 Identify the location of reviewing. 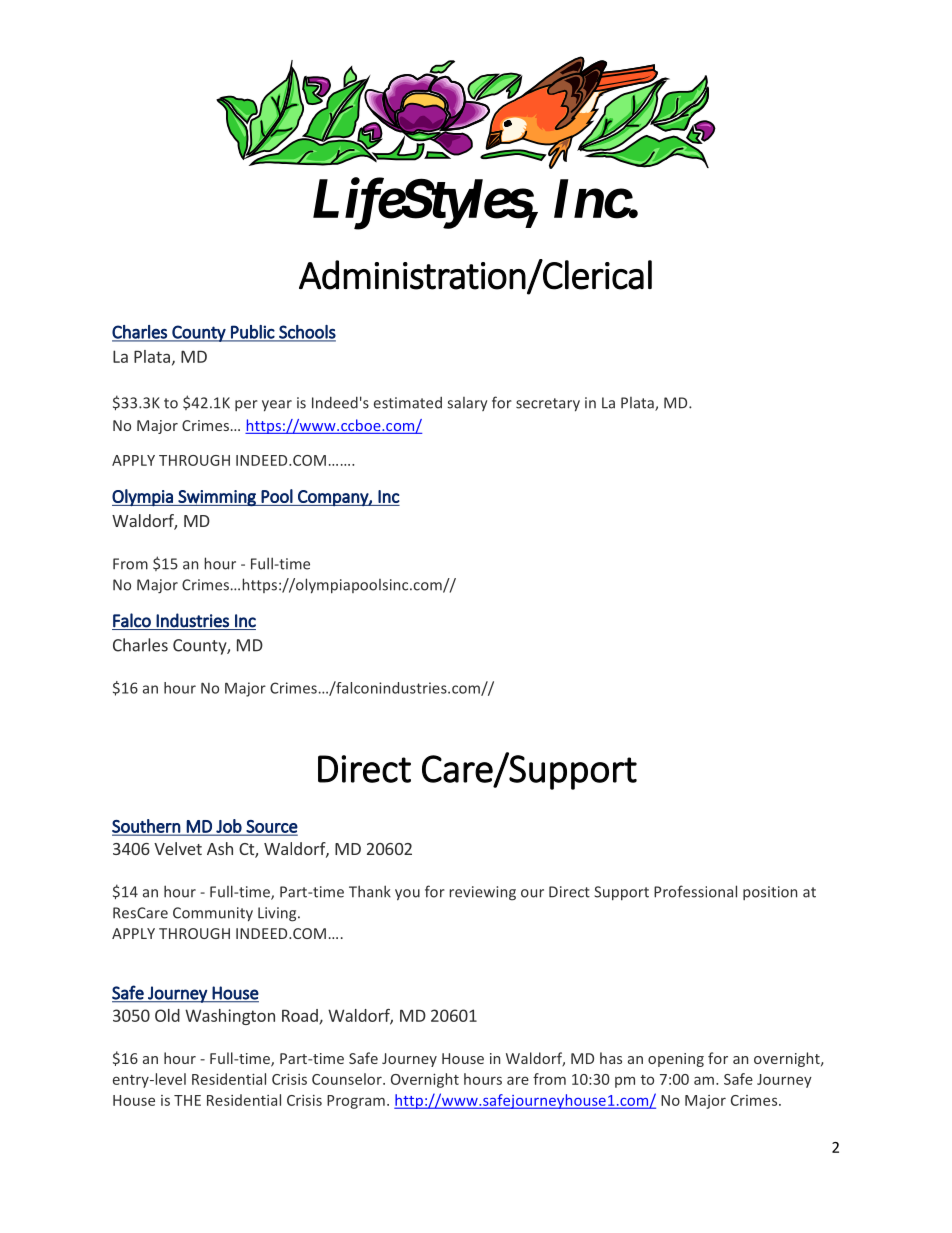
(482, 893).
